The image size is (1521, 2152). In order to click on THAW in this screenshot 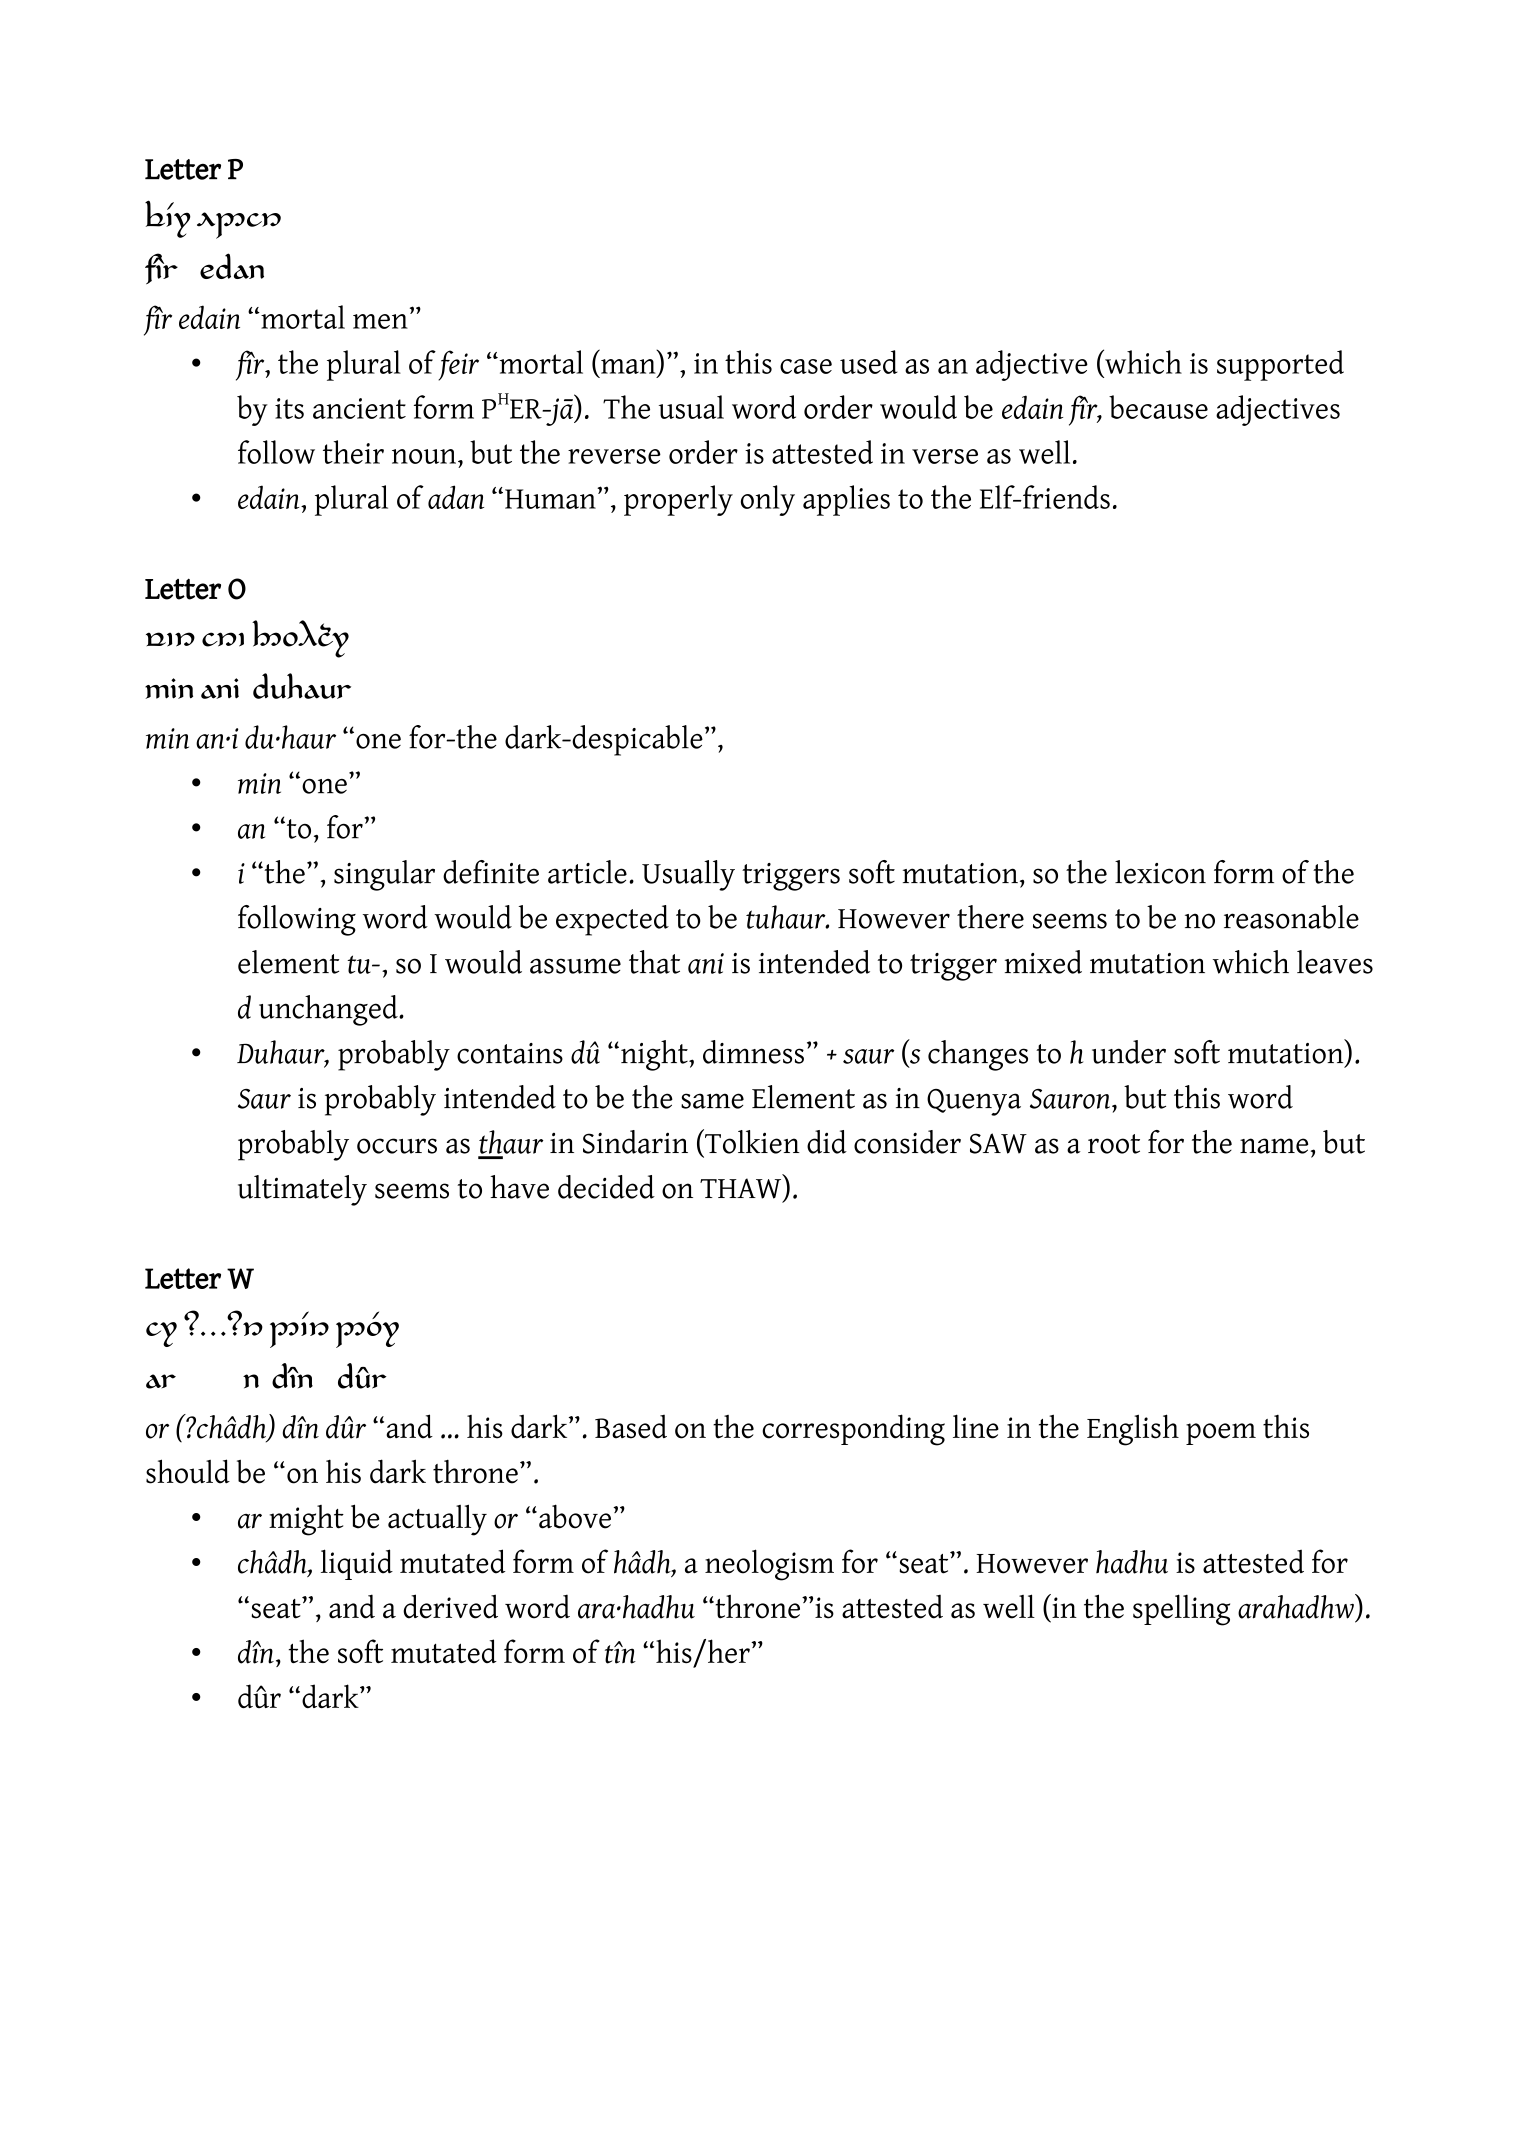, I will do `click(742, 1189)`.
